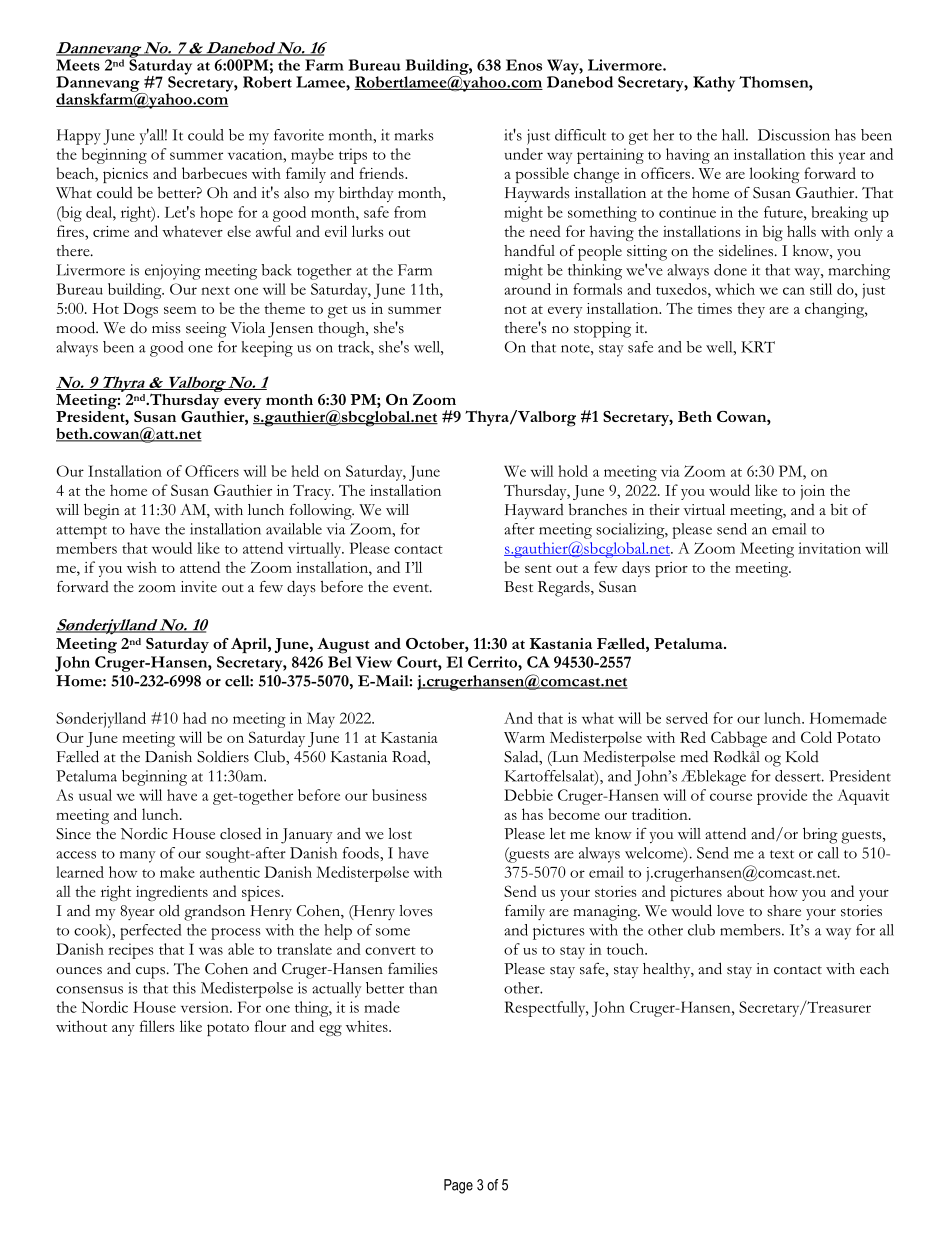  Describe the element at coordinates (157, 1026) in the screenshot. I see `fillers` at that location.
